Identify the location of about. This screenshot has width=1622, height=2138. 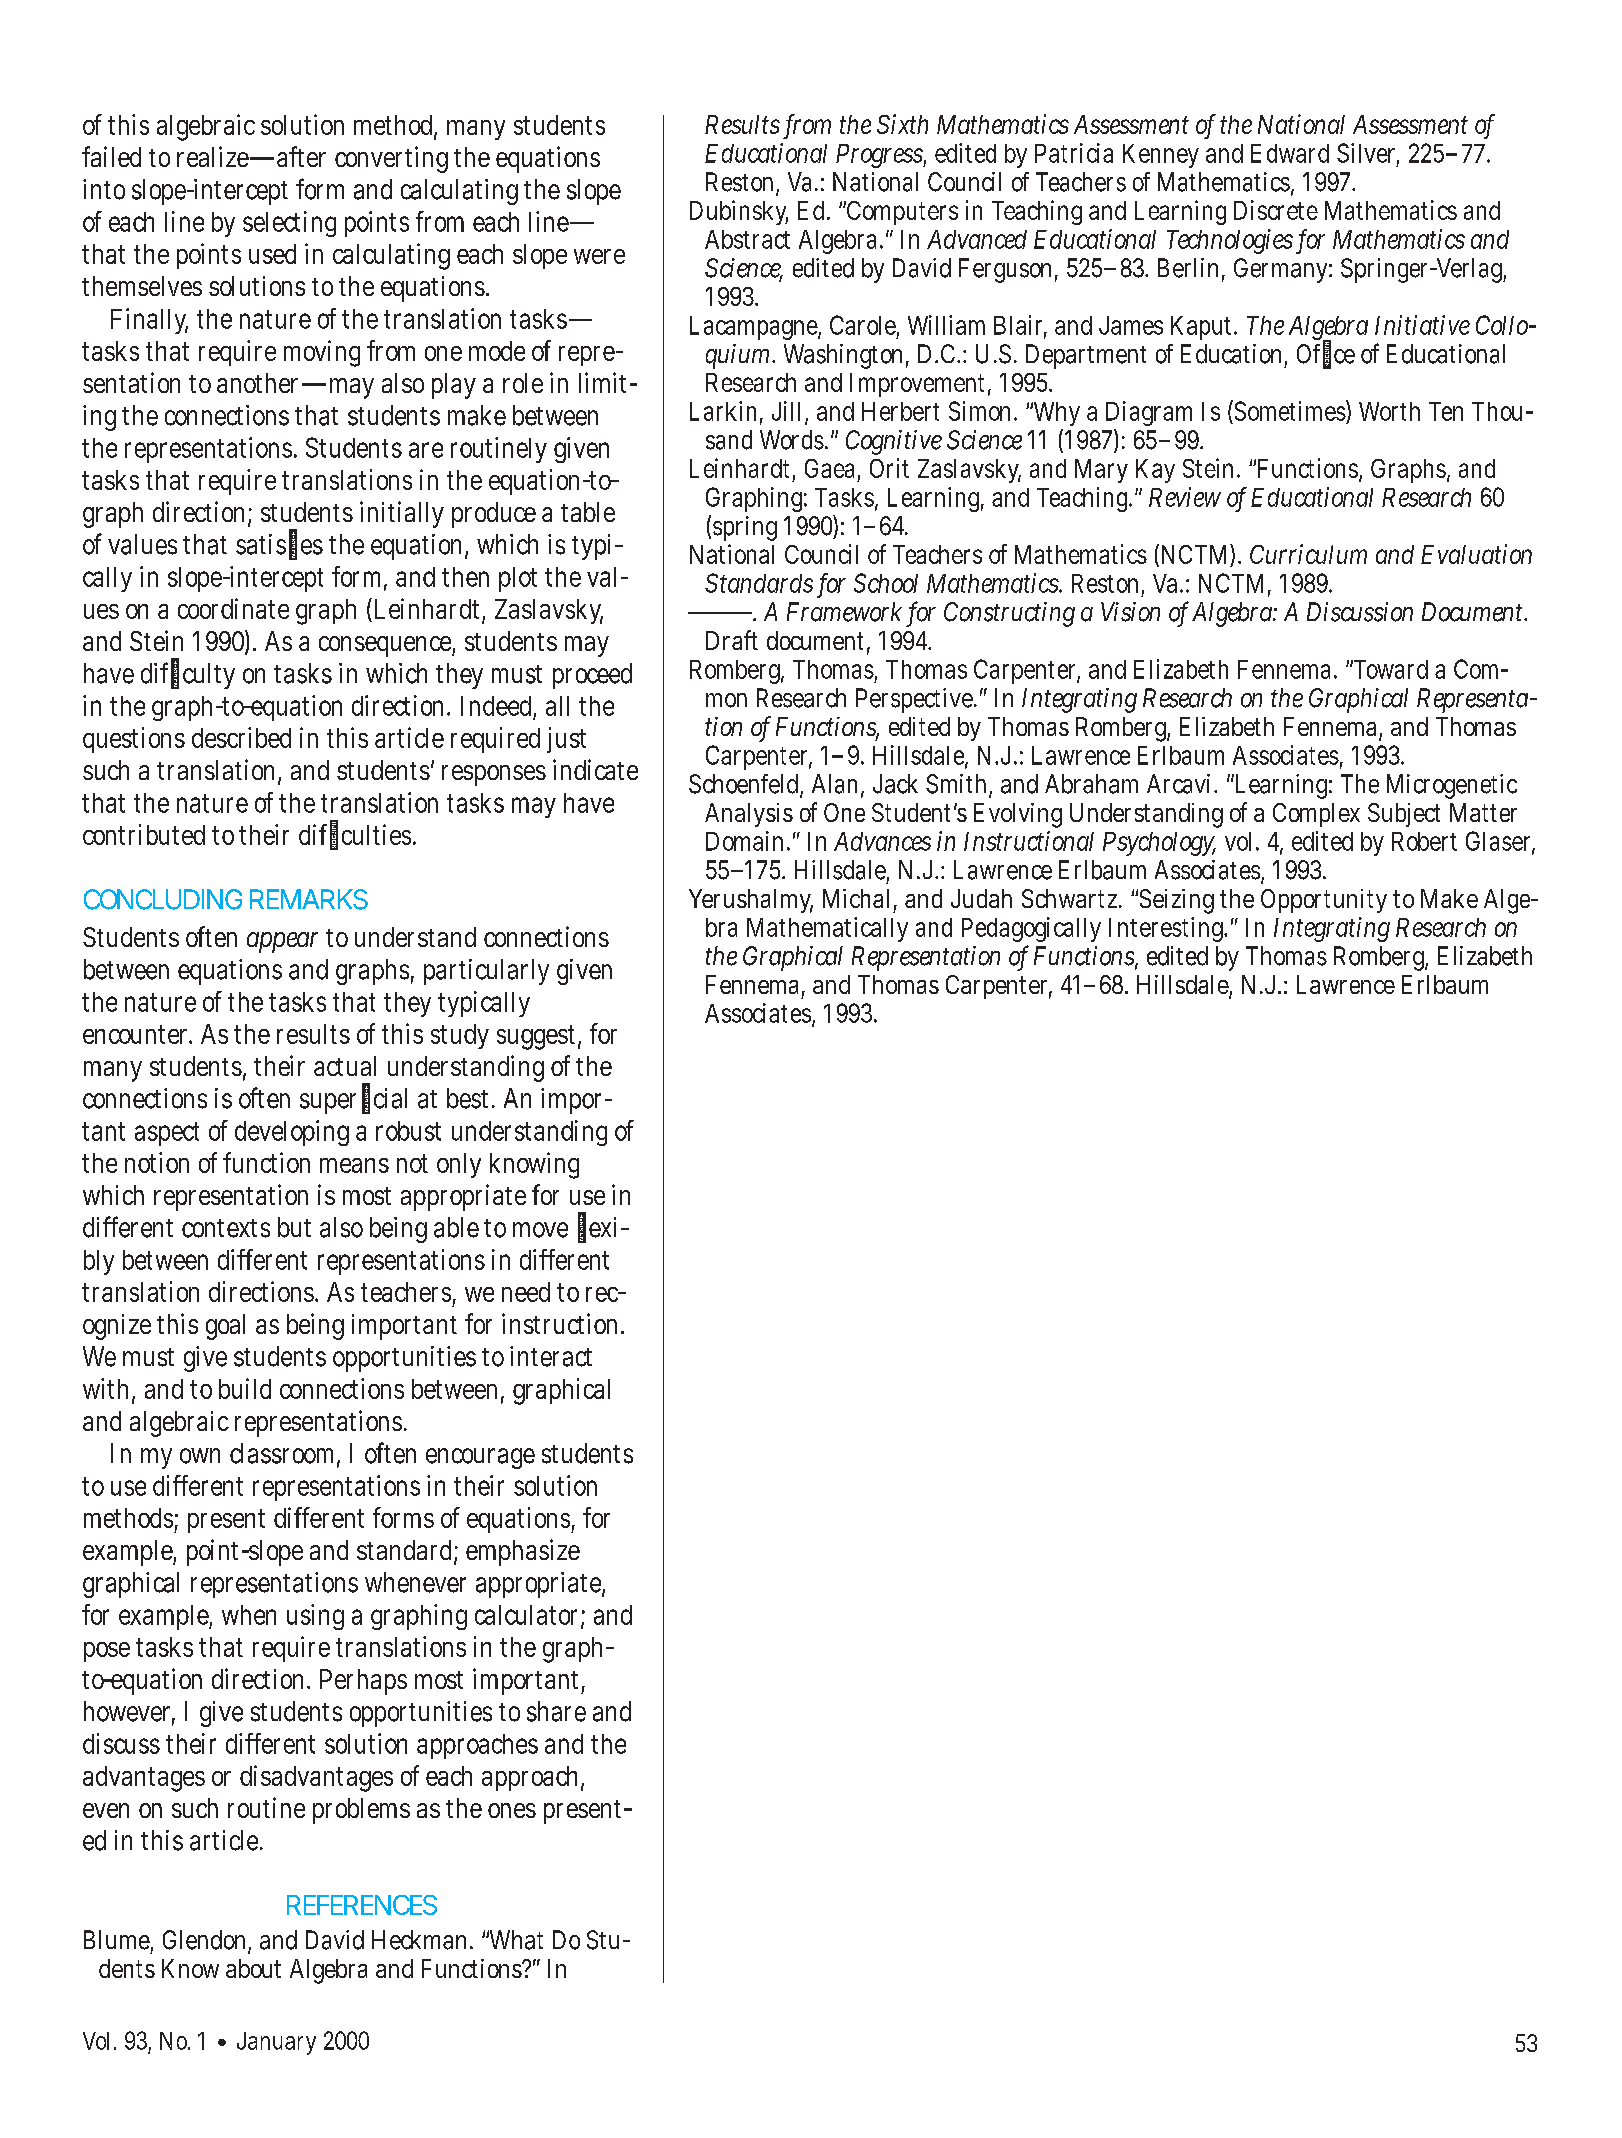
(253, 1968).
